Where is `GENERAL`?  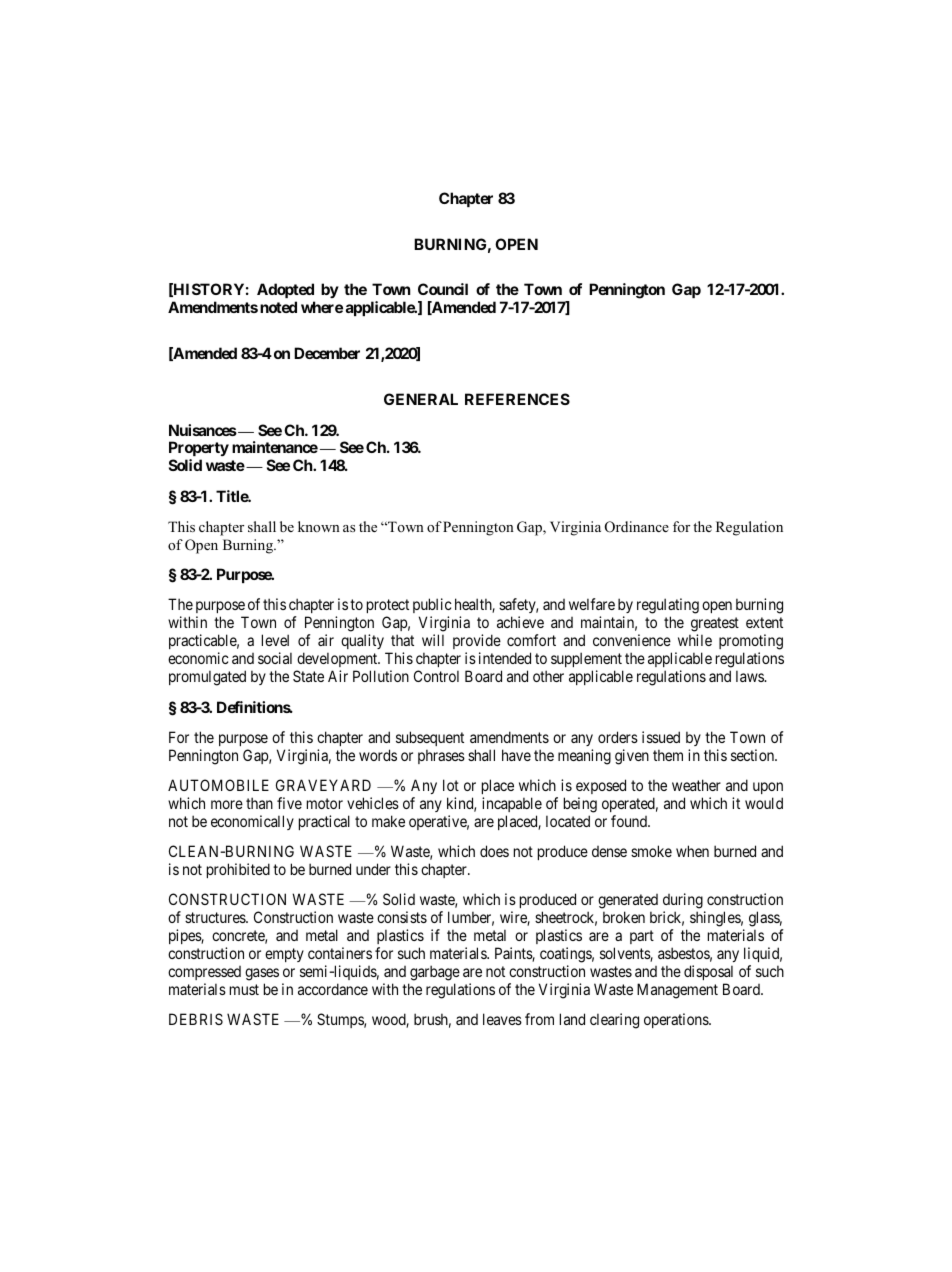
GENERAL is located at coordinates (421, 399).
